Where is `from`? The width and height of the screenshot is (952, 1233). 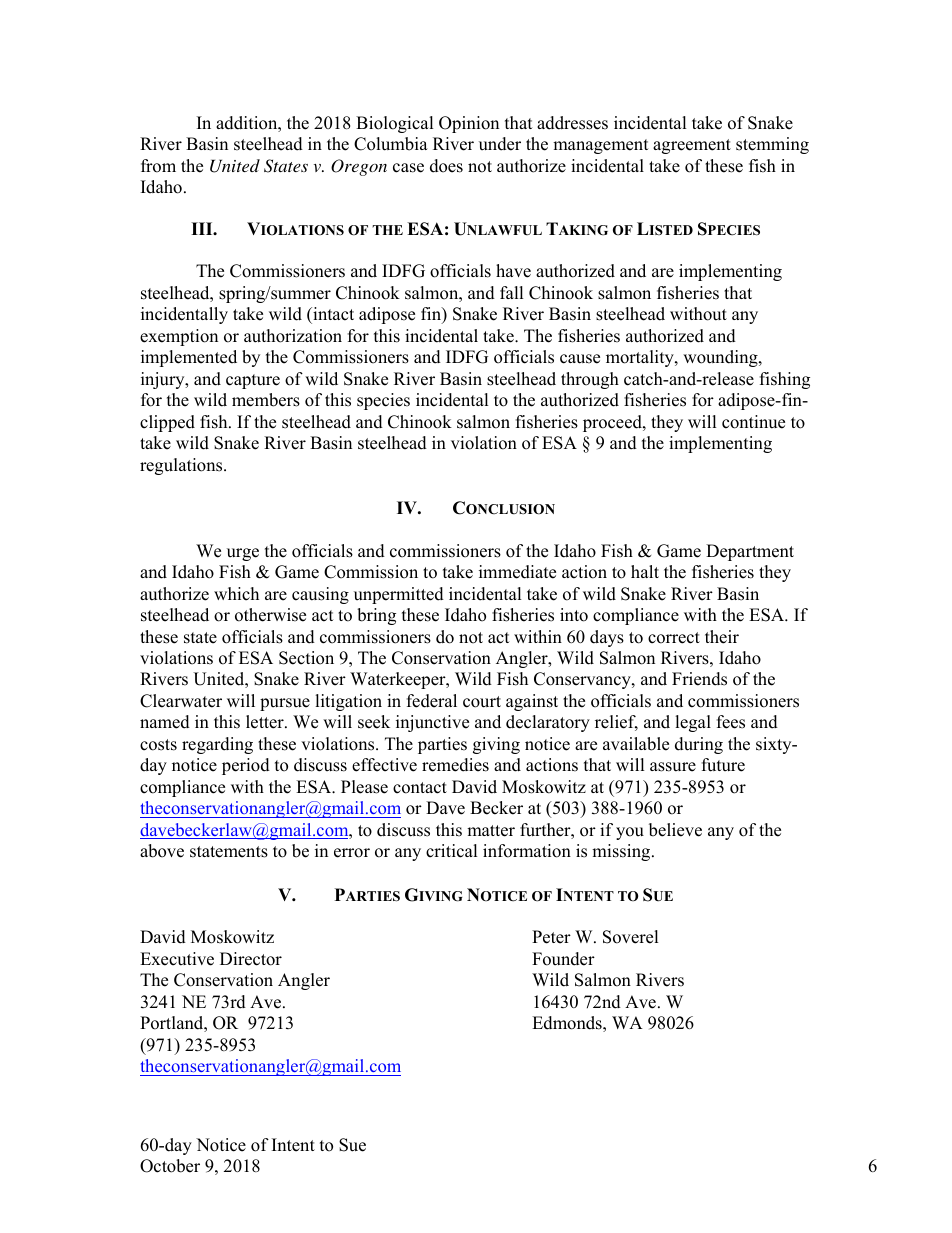 from is located at coordinates (158, 166).
